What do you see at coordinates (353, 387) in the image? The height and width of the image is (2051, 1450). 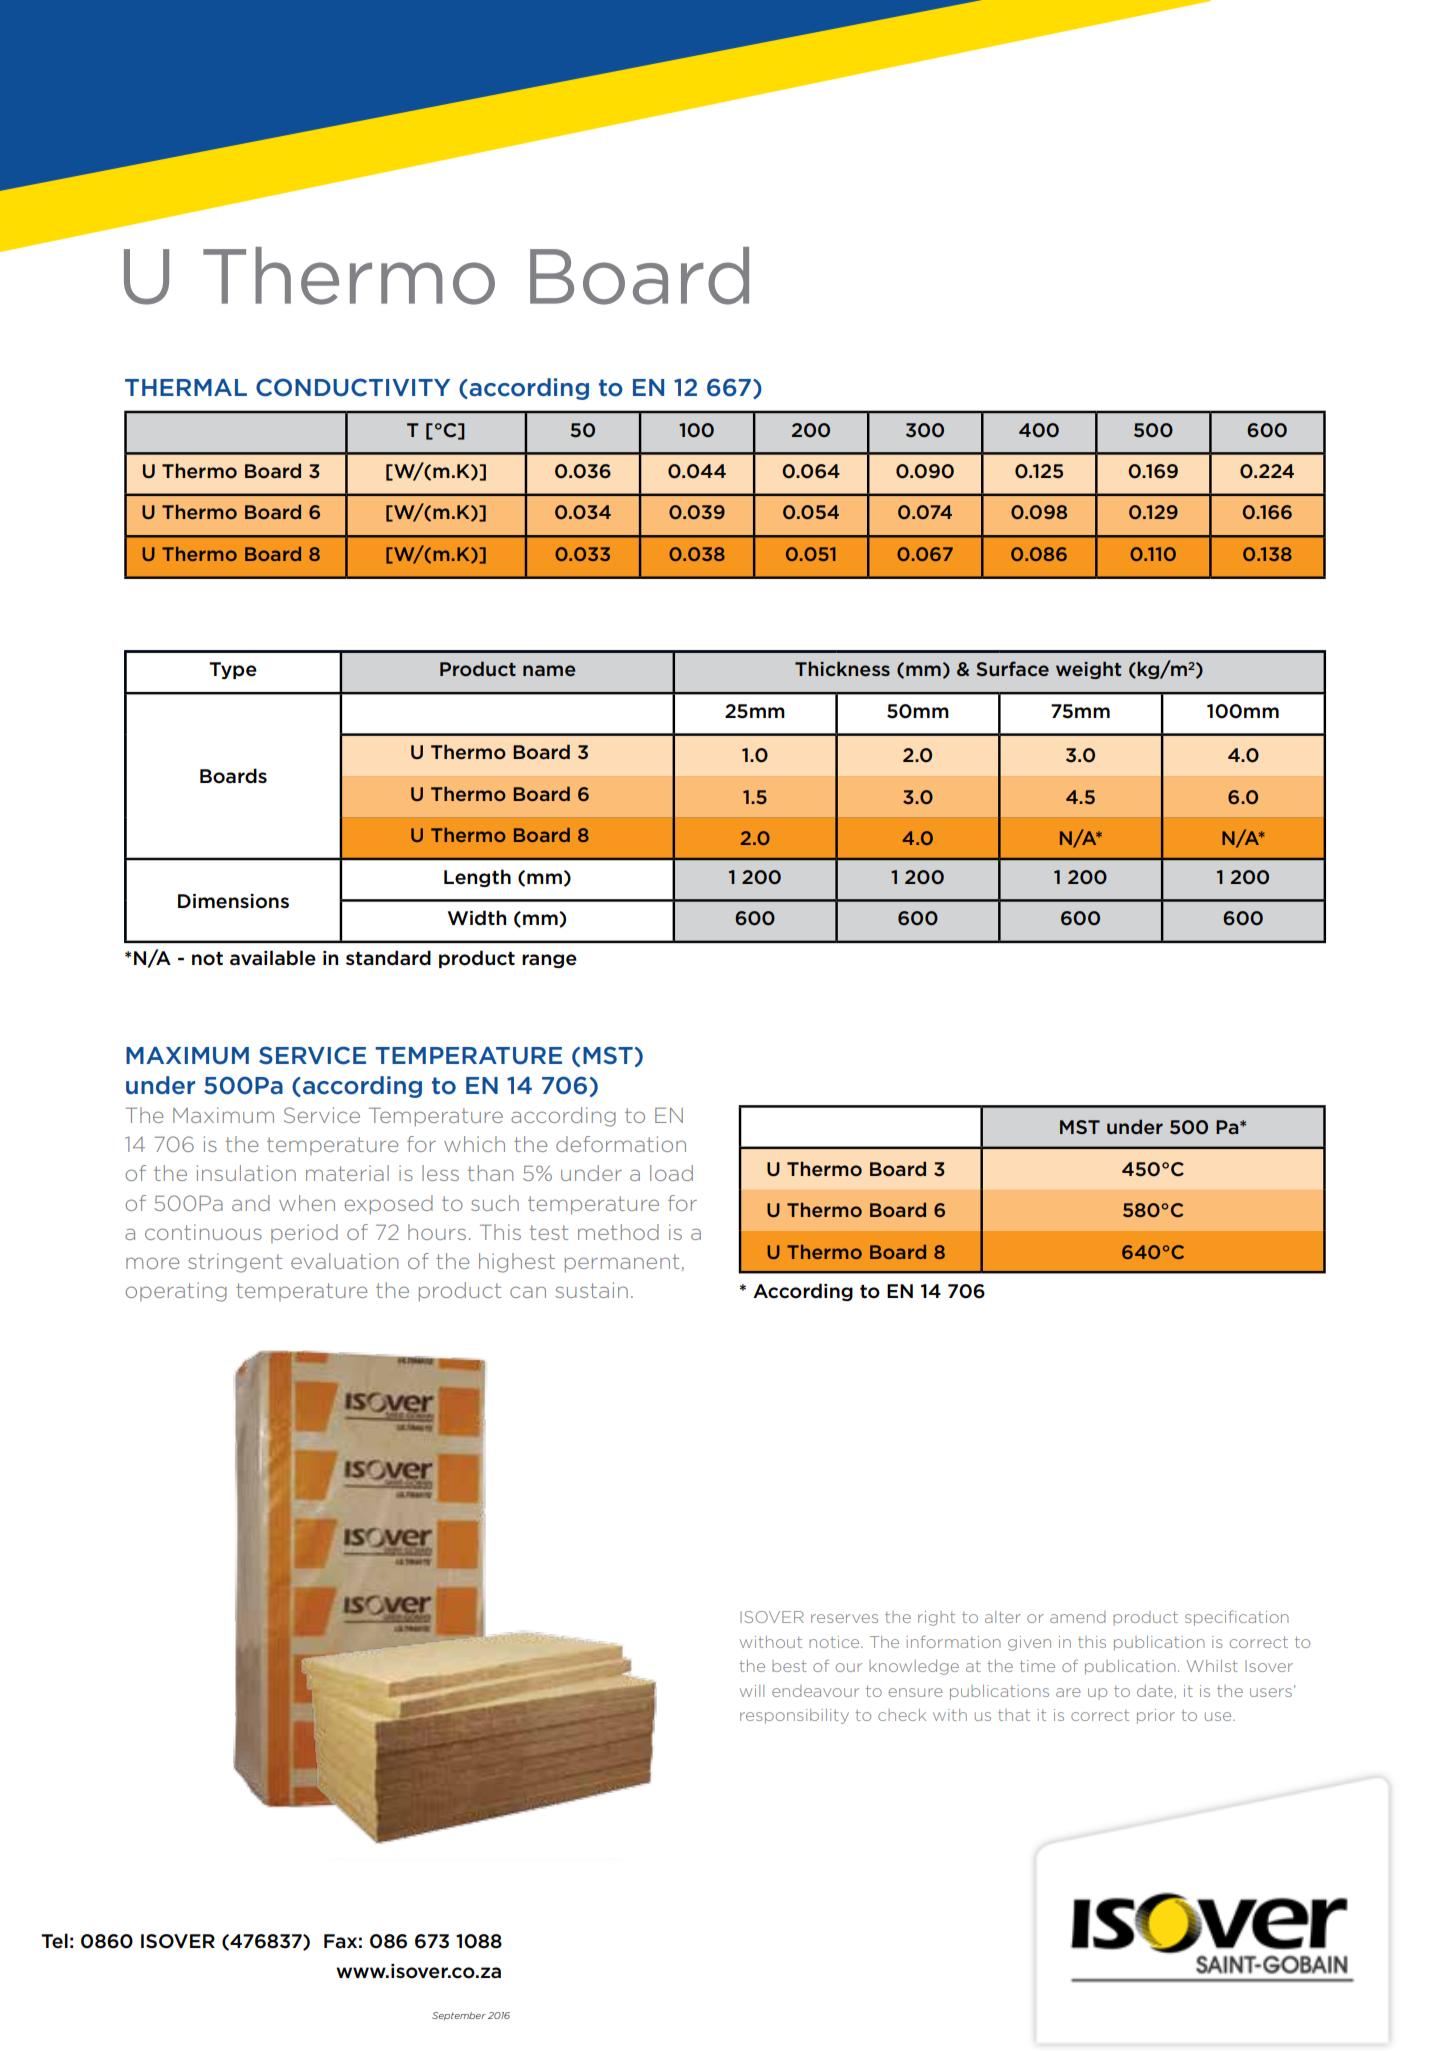 I see `CONDUCTIVITY` at bounding box center [353, 387].
